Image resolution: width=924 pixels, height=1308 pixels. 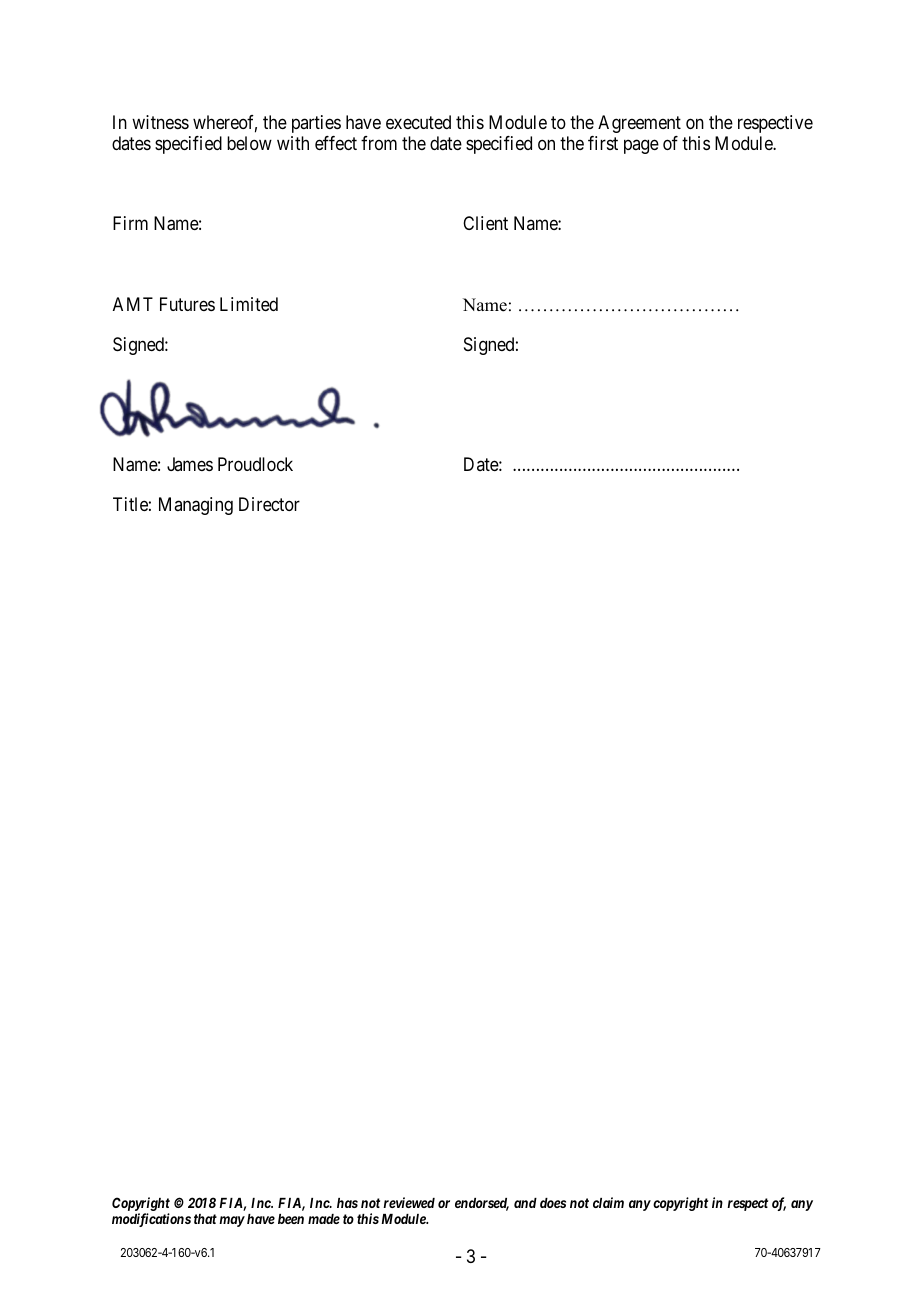 I want to click on does, so click(x=553, y=1203).
